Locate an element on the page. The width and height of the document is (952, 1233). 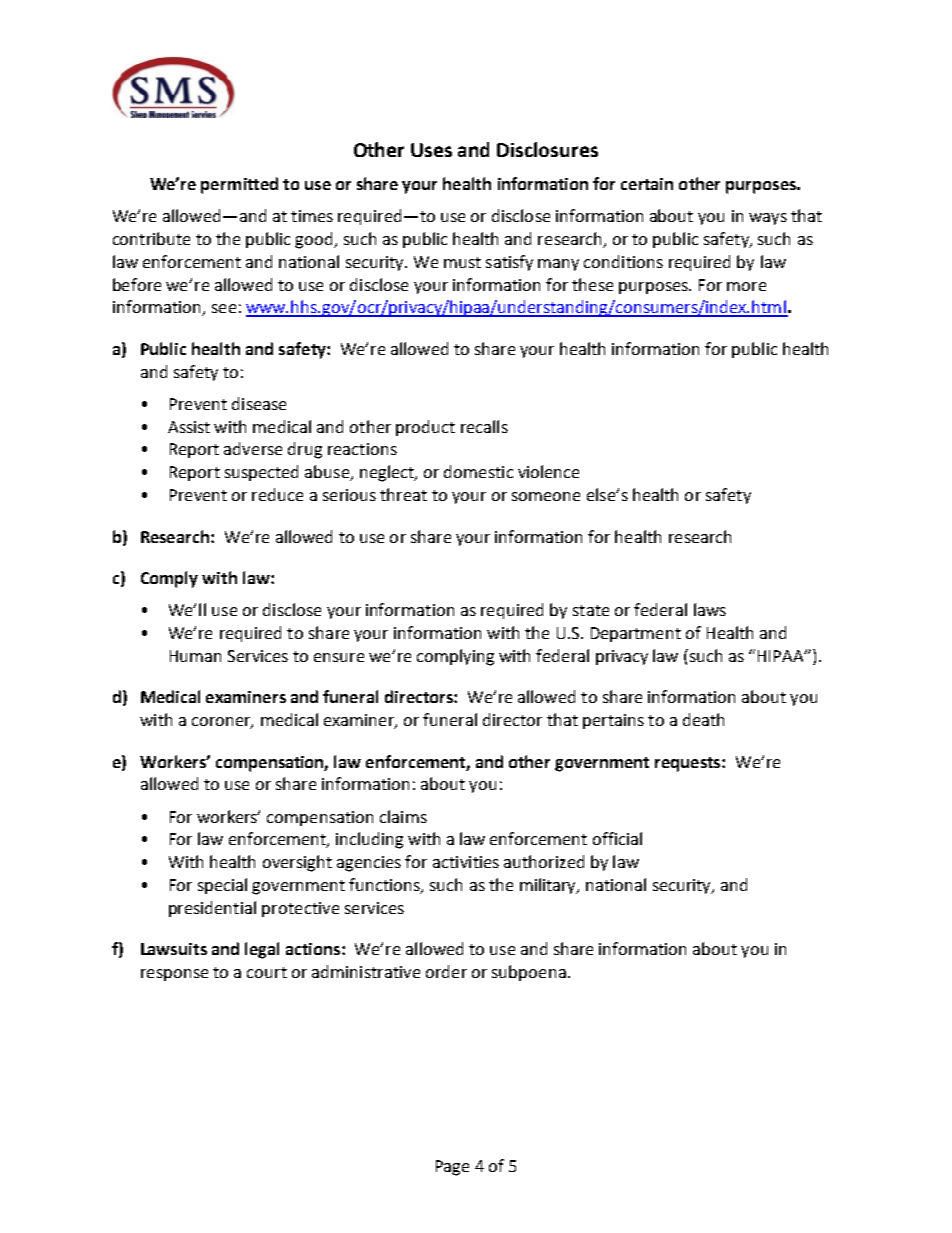
Human is located at coordinates (195, 656).
